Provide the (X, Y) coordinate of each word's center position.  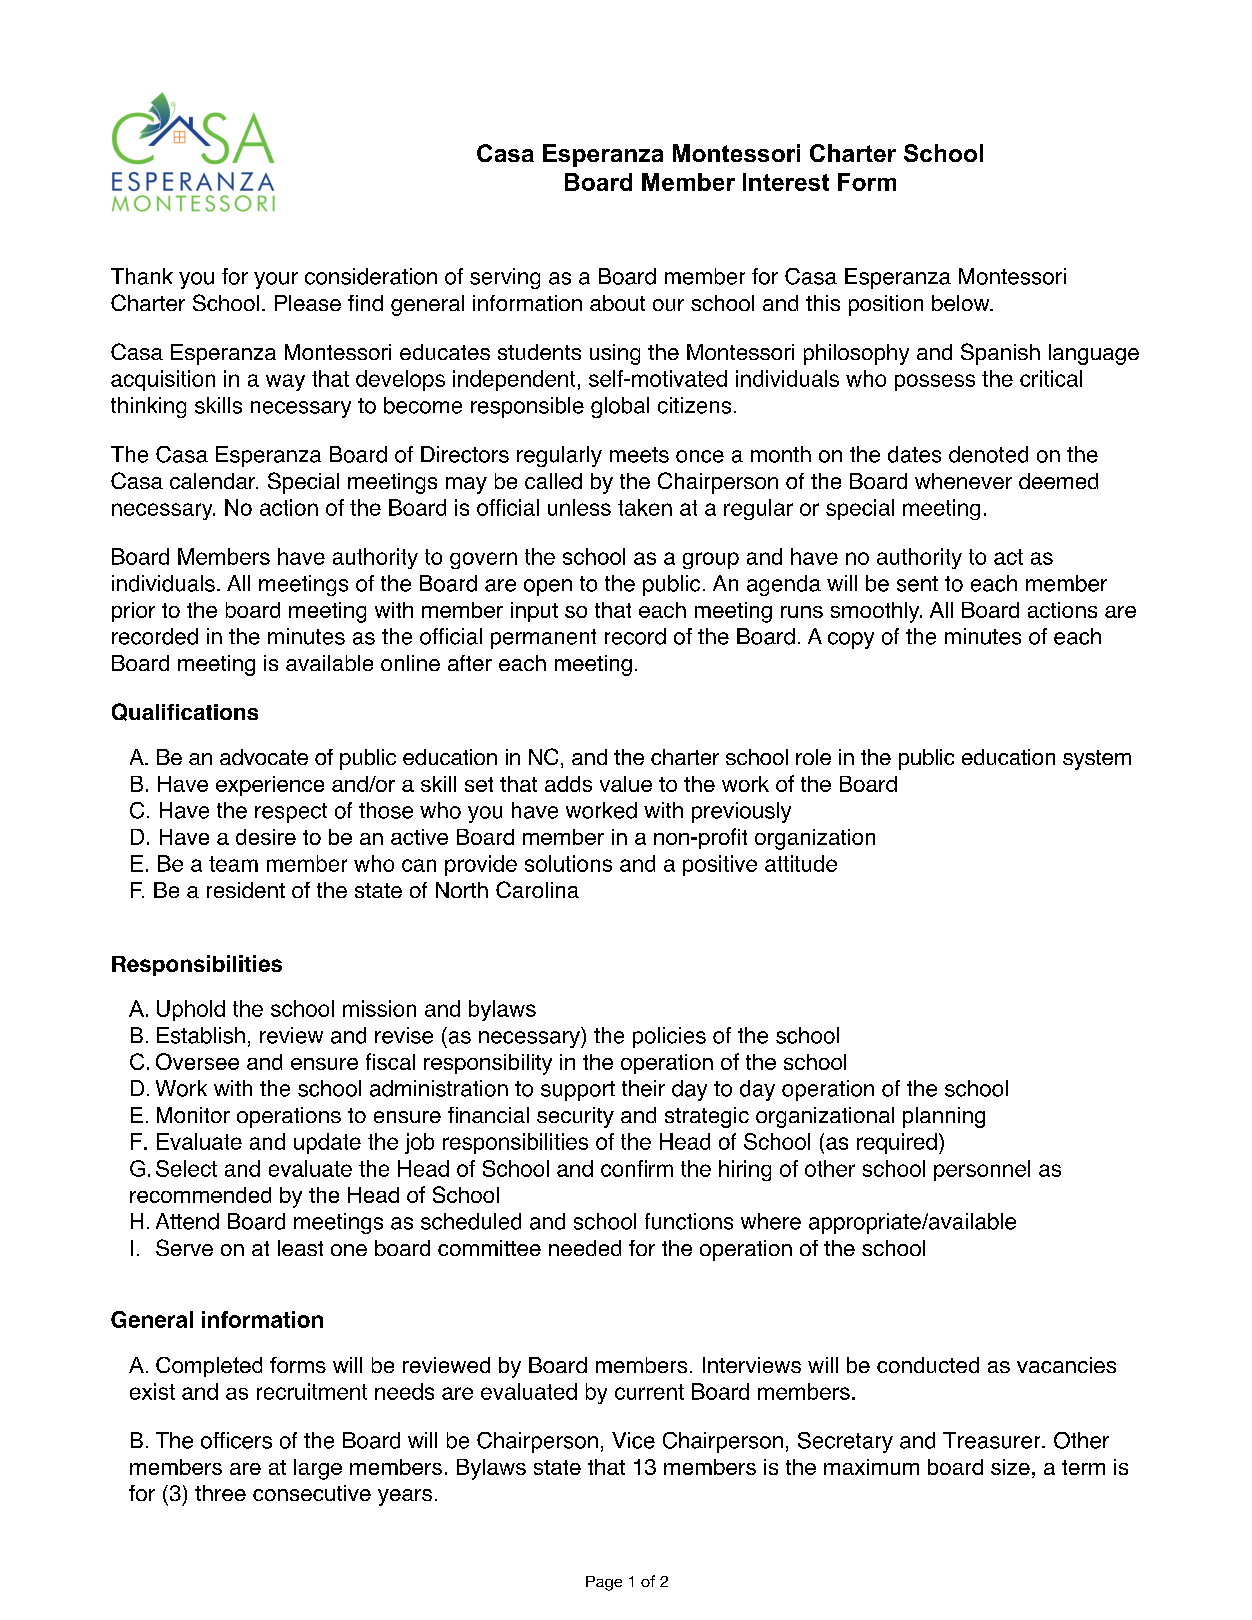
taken (645, 507)
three (220, 1493)
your (276, 280)
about (617, 303)
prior (133, 612)
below (962, 303)
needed (585, 1248)
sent (917, 584)
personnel (982, 1170)
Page (604, 1583)
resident (246, 890)
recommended (200, 1195)
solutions (568, 863)
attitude (801, 863)
